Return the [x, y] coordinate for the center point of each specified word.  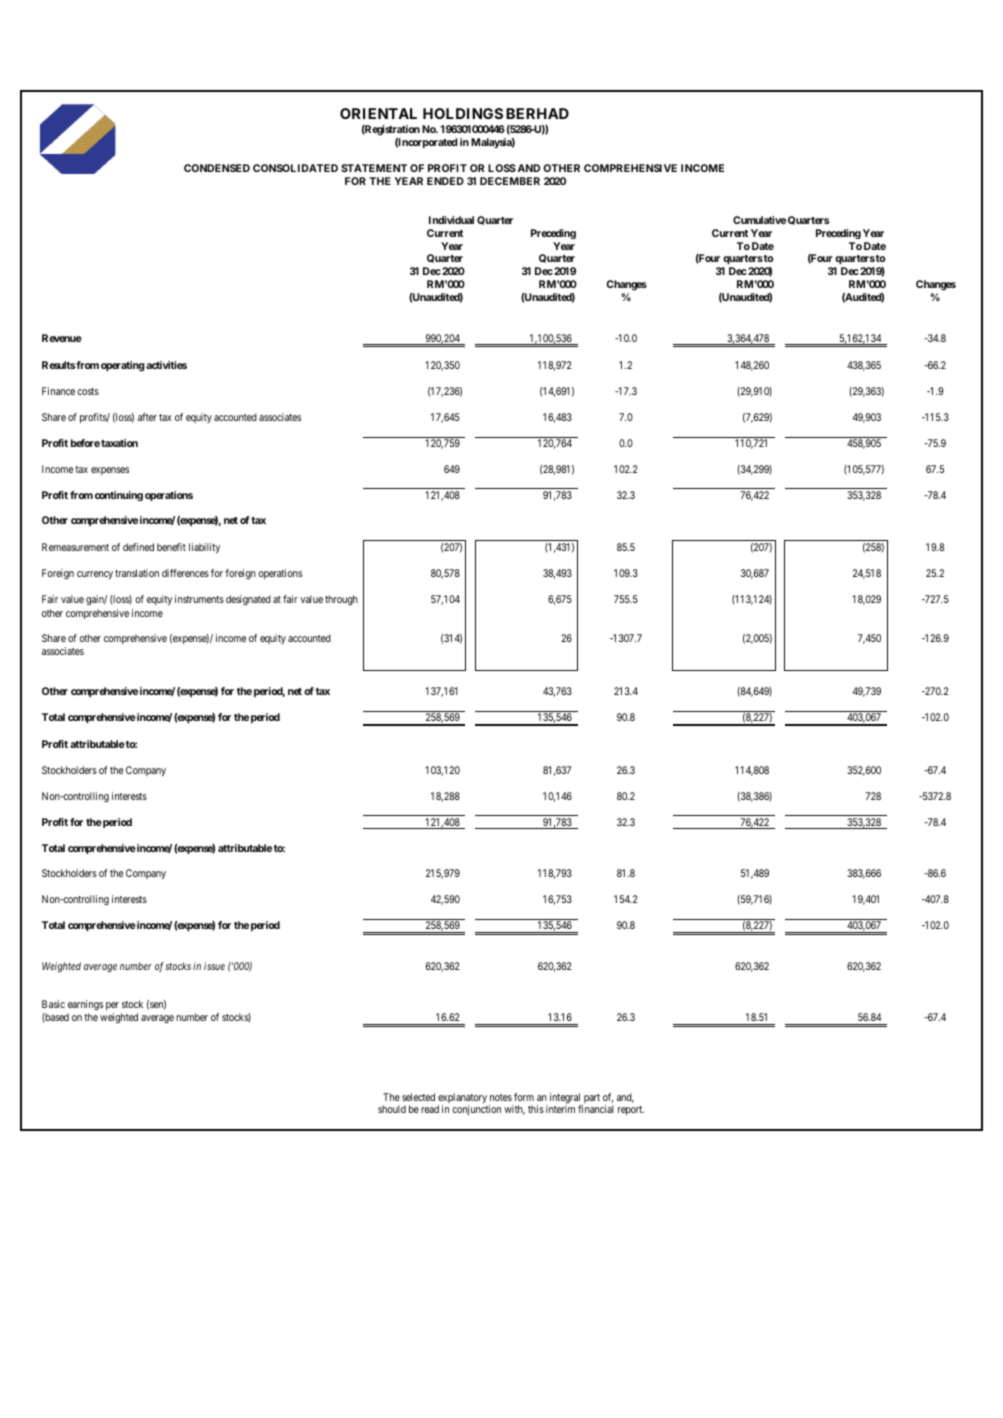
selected [418, 1097]
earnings [85, 1007]
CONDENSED [217, 168]
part [591, 1100]
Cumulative [759, 220]
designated [248, 600]
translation [137, 573]
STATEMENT [374, 168]
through [341, 600]
